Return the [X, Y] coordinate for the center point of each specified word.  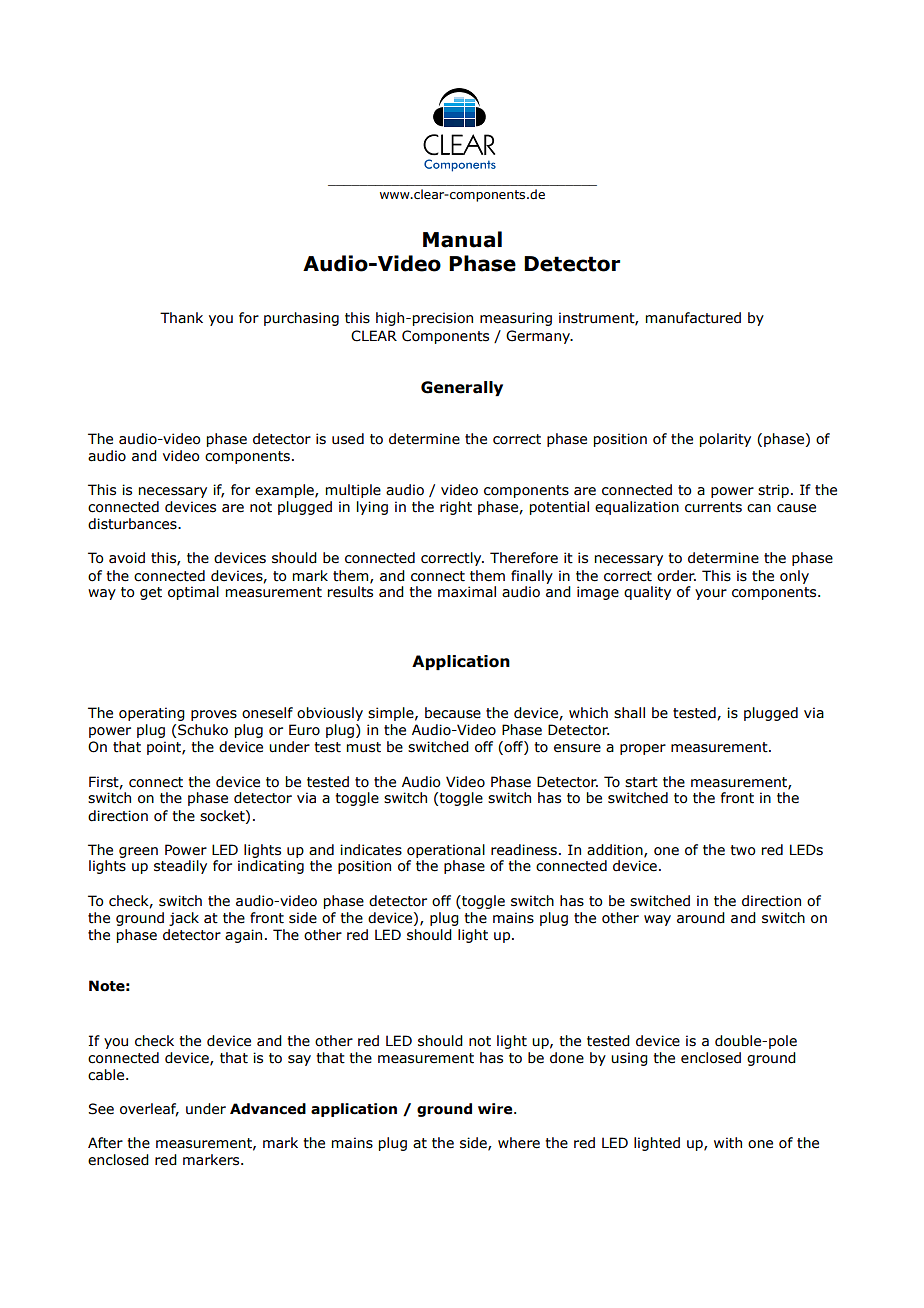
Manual [462, 239]
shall [629, 713]
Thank [181, 318]
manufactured [693, 318]
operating [152, 714]
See [101, 1109]
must [364, 747]
